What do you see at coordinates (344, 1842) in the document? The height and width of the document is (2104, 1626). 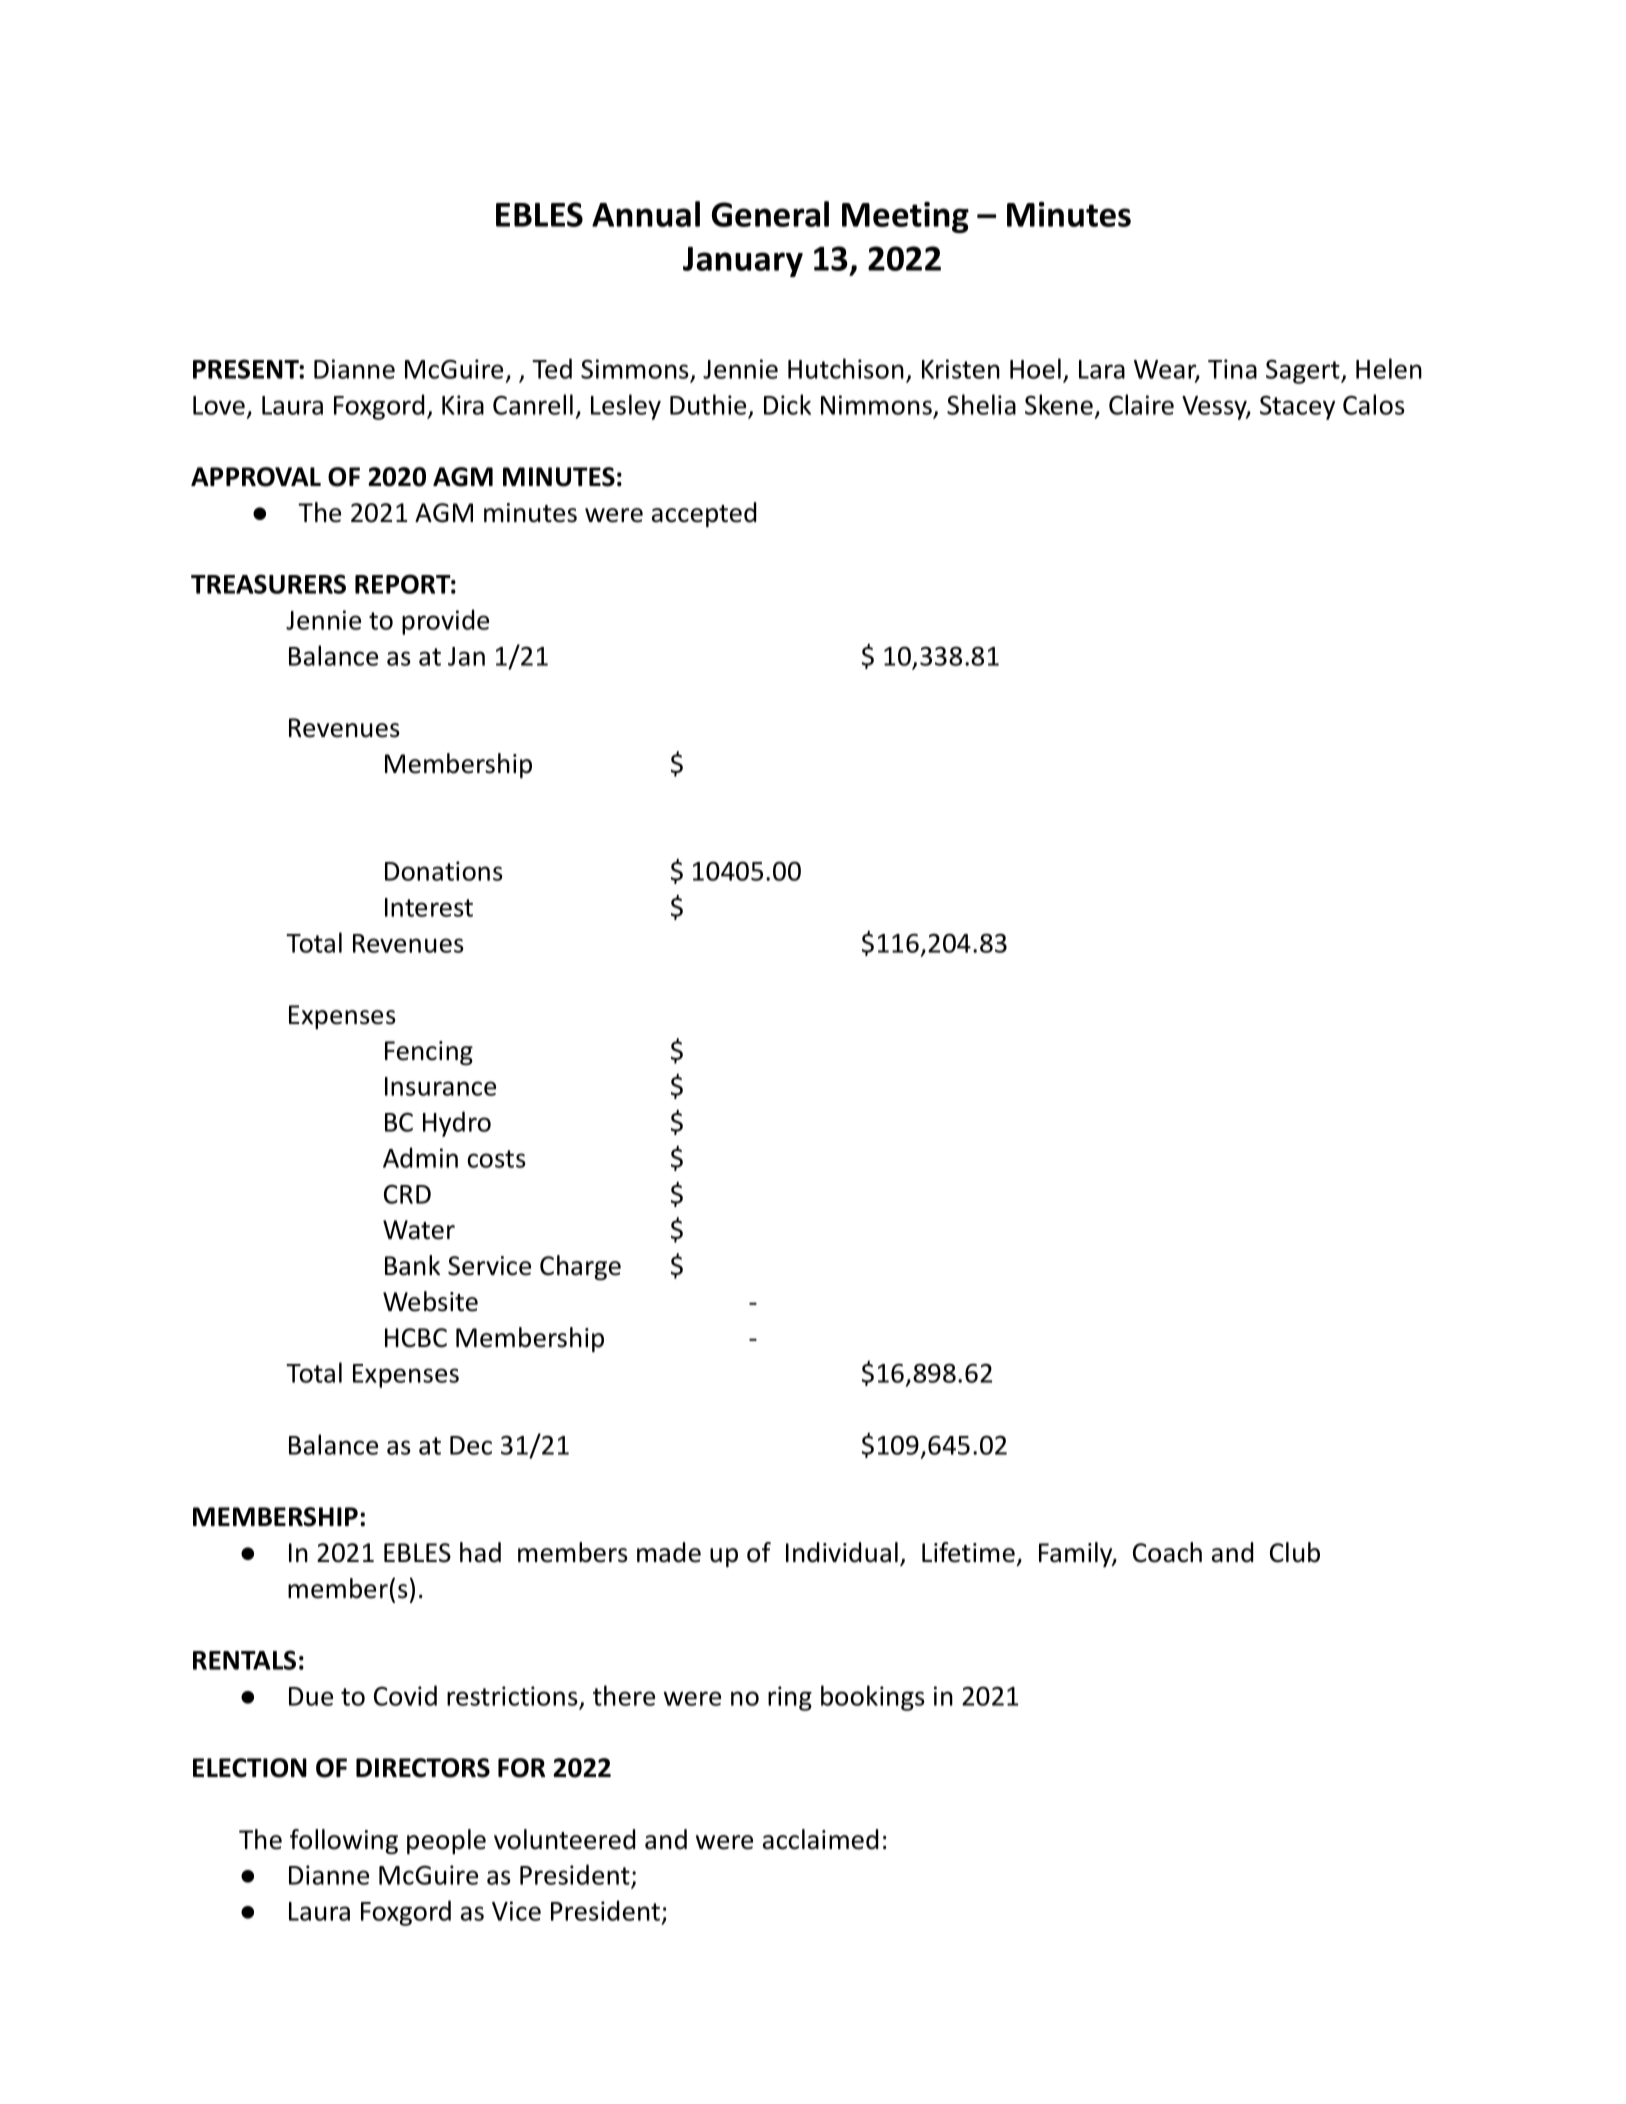 I see `following` at bounding box center [344, 1842].
